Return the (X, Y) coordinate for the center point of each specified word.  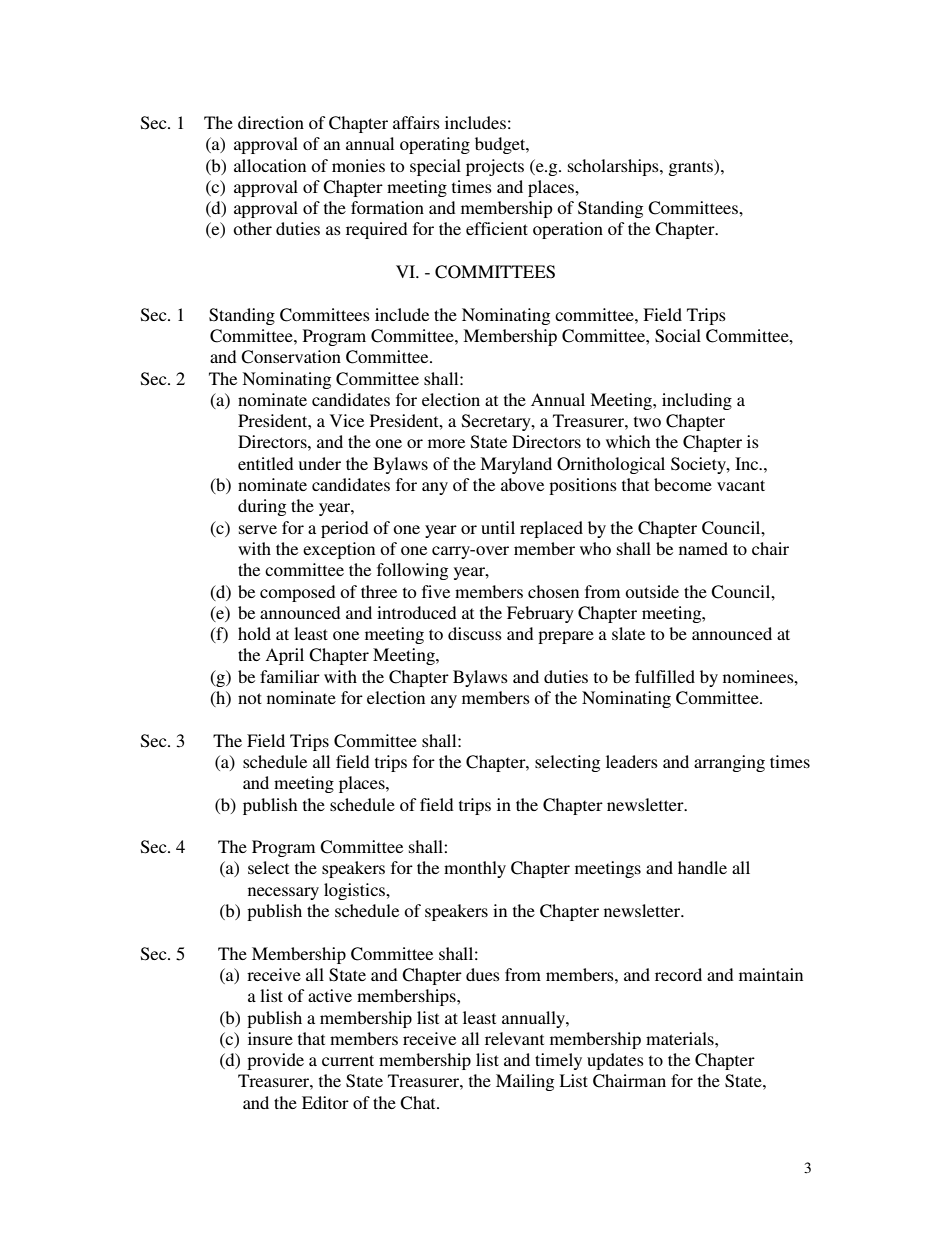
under (320, 463)
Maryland (516, 465)
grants (692, 167)
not (250, 698)
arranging (729, 763)
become (683, 484)
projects (495, 167)
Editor (325, 1102)
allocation (270, 165)
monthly (475, 869)
